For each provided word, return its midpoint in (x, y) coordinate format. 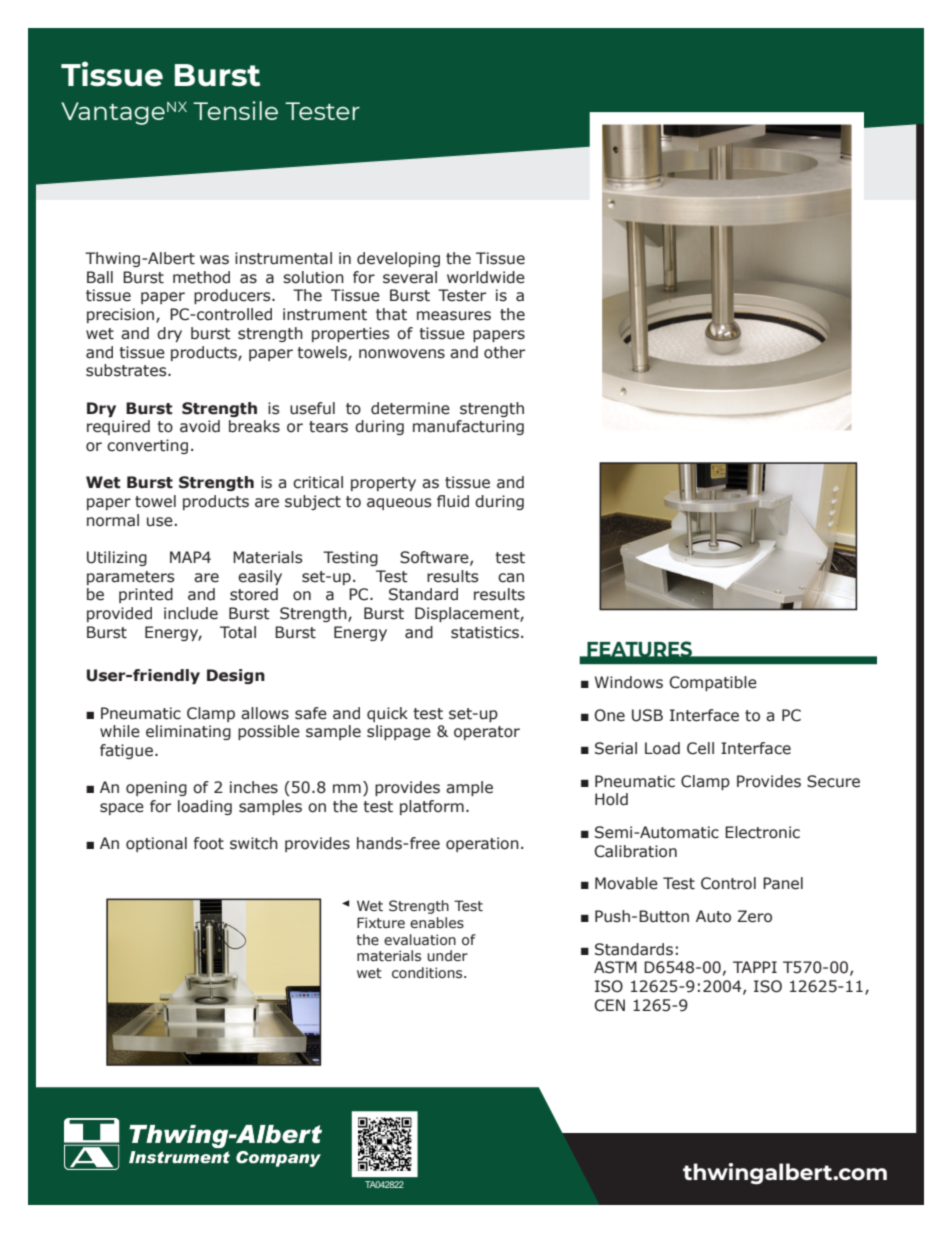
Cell (700, 748)
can (511, 578)
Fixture (381, 923)
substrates (127, 370)
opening (156, 788)
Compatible (713, 683)
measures (454, 316)
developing (398, 259)
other (504, 352)
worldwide (486, 277)
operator (487, 733)
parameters (131, 578)
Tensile (235, 110)
